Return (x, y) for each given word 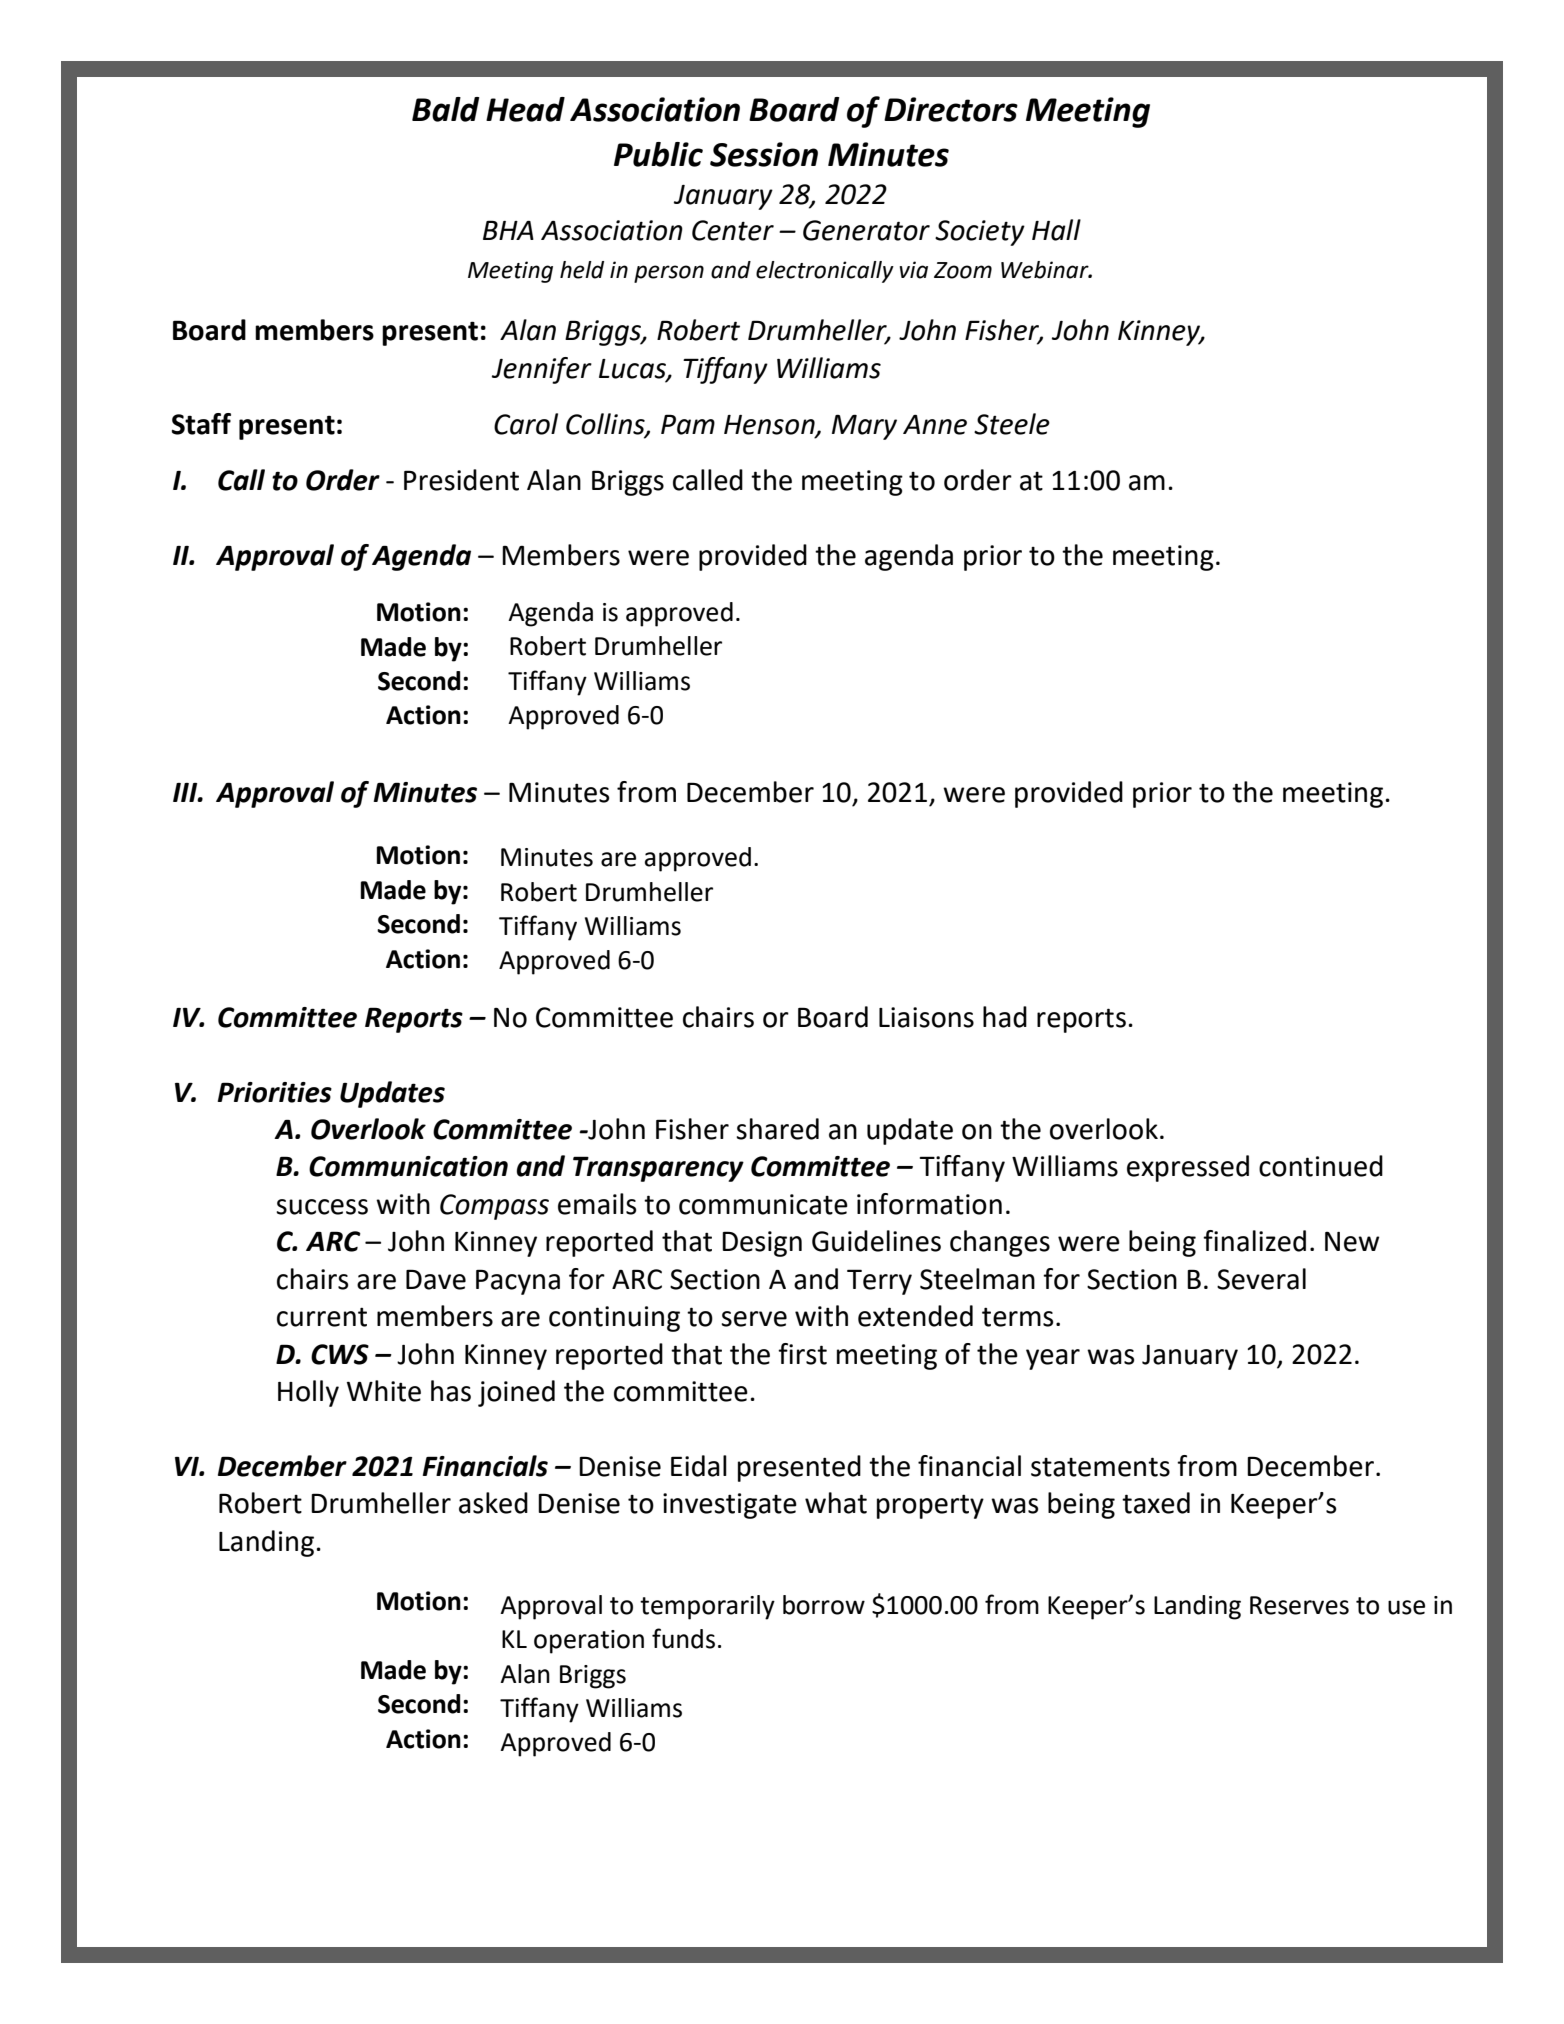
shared (777, 1129)
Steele (1012, 424)
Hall (1056, 230)
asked (493, 1503)
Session (764, 154)
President (461, 480)
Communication (408, 1166)
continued (1321, 1166)
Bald (446, 109)
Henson (770, 426)
